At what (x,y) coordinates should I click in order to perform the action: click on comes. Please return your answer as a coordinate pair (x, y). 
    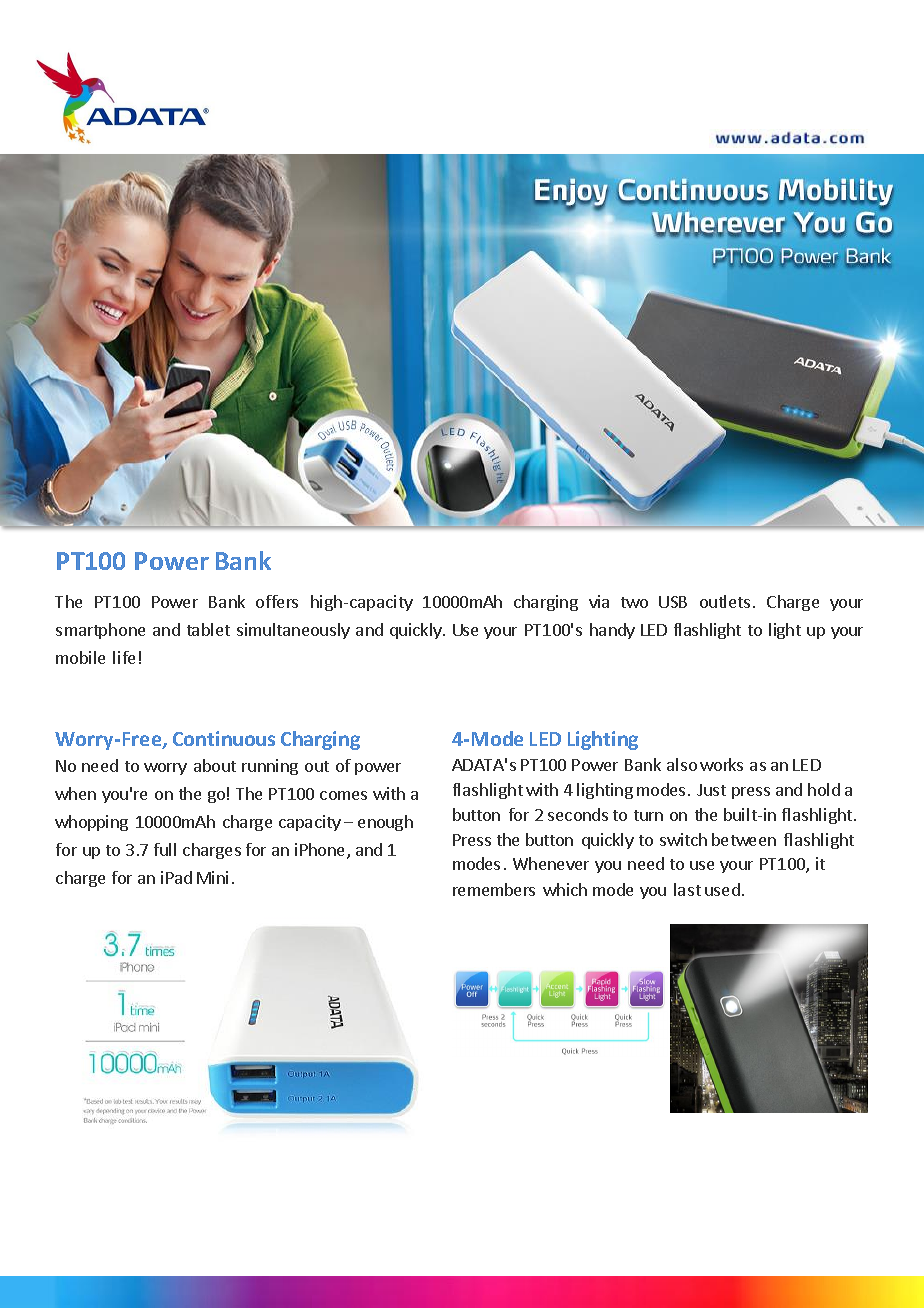
    Looking at the image, I should click on (343, 795).
